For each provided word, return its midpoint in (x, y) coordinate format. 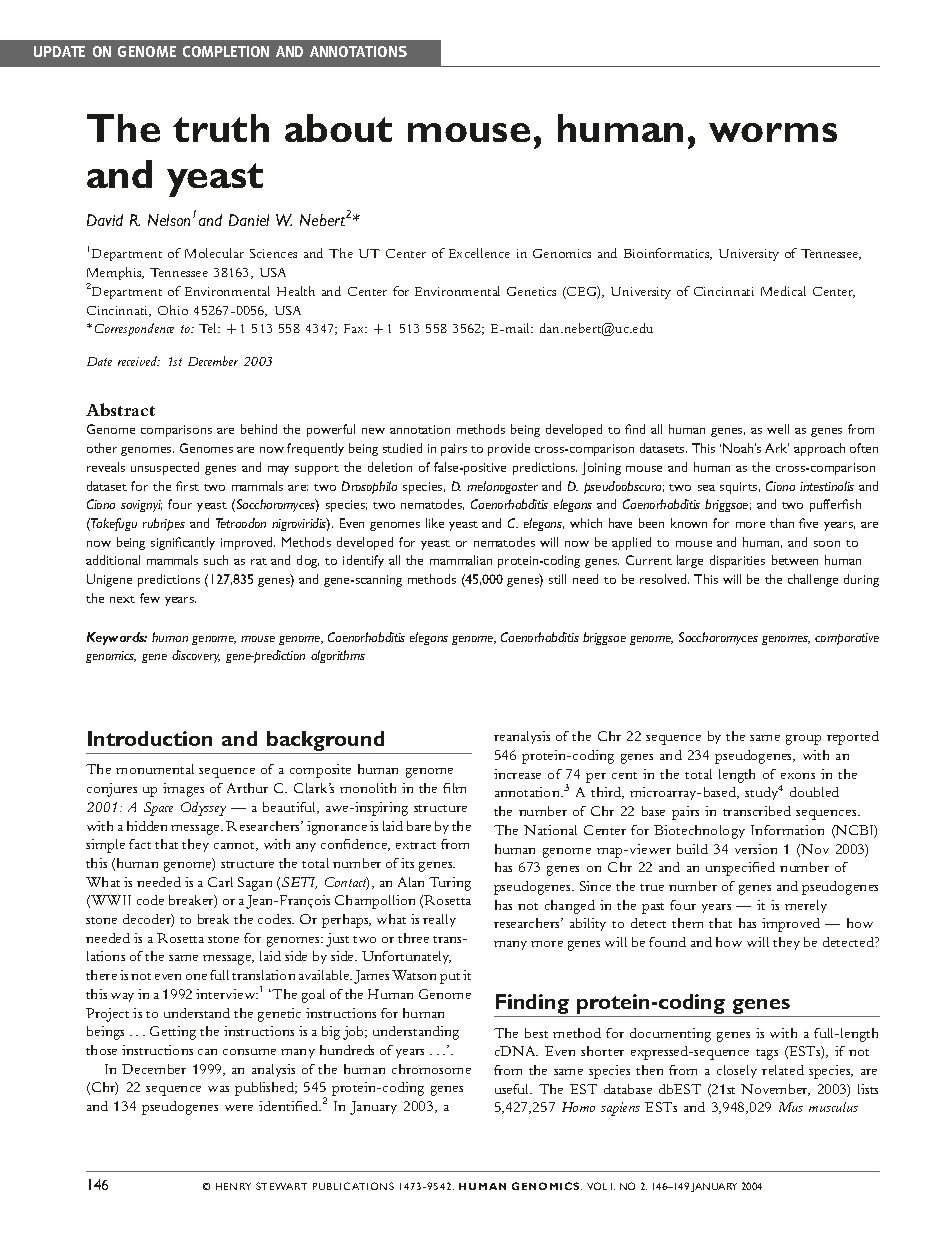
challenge (813, 580)
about (338, 128)
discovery (196, 656)
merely (806, 906)
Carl (220, 882)
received (139, 361)
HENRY (233, 1186)
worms (773, 132)
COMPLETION (226, 51)
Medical (783, 291)
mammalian (461, 560)
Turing (450, 884)
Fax (355, 328)
